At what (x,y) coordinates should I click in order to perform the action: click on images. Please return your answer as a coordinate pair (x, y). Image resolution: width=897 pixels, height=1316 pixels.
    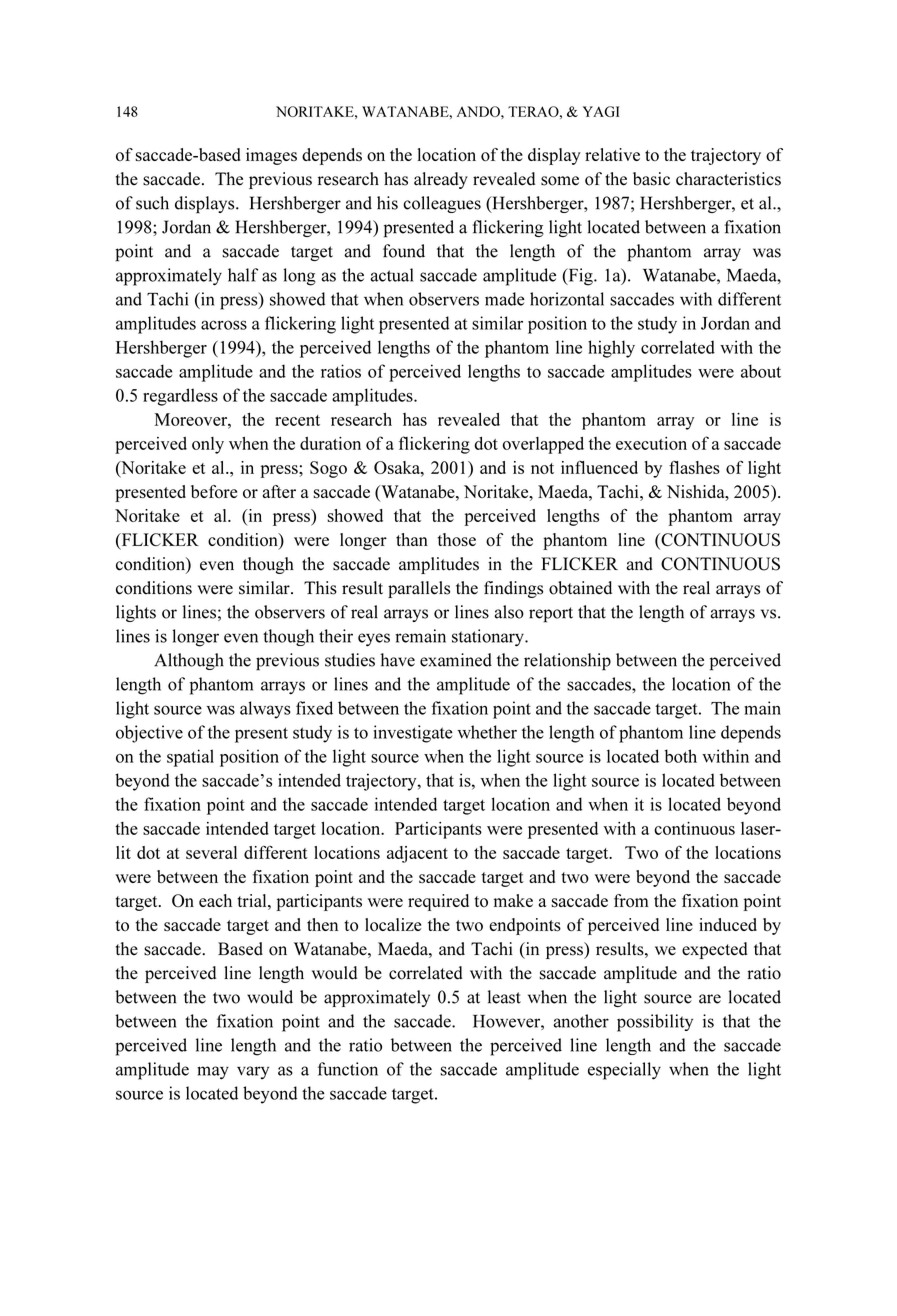
    Looking at the image, I should click on (271, 156).
